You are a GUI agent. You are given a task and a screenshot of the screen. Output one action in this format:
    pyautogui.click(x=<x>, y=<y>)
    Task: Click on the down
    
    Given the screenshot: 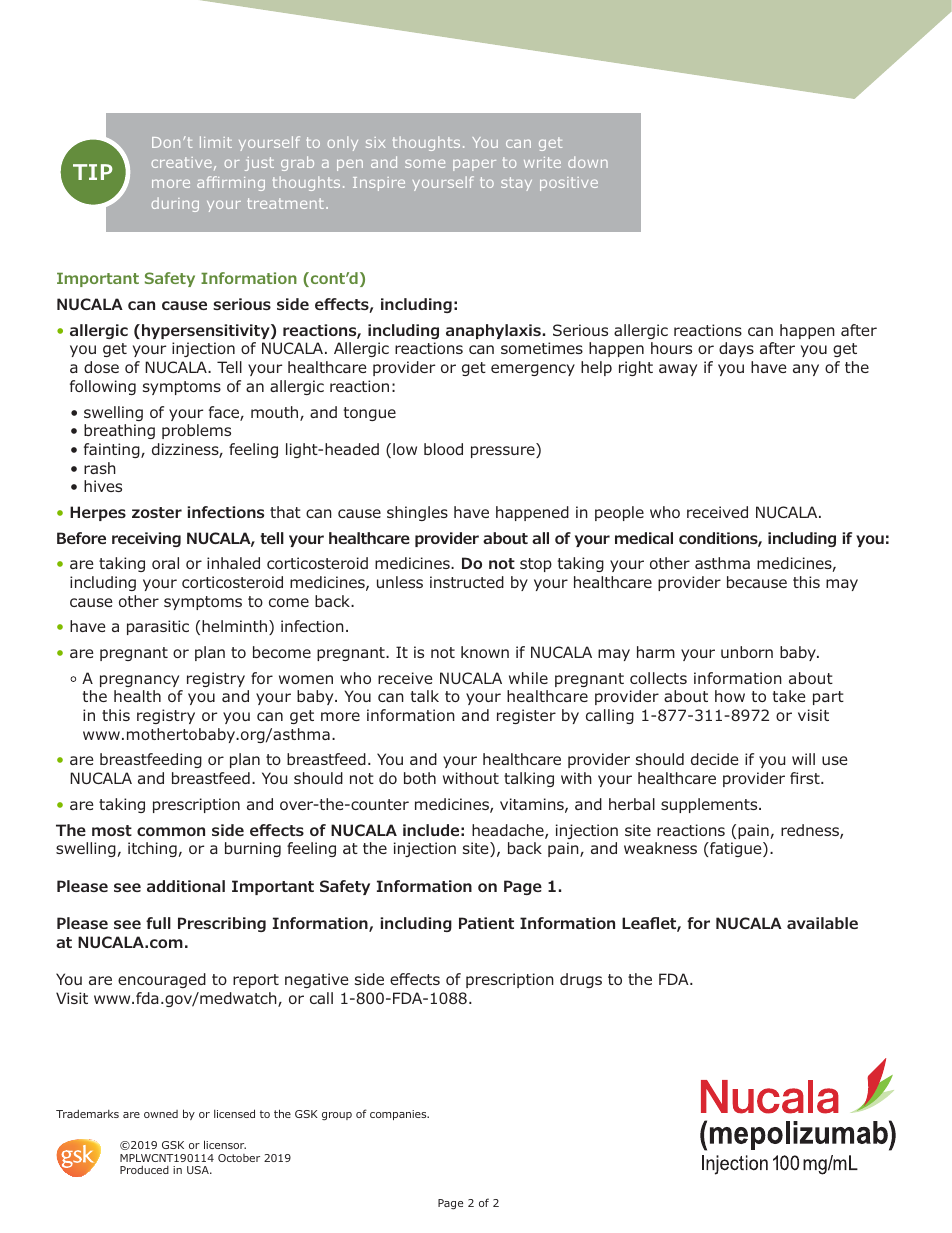 What is the action you would take?
    pyautogui.click(x=588, y=162)
